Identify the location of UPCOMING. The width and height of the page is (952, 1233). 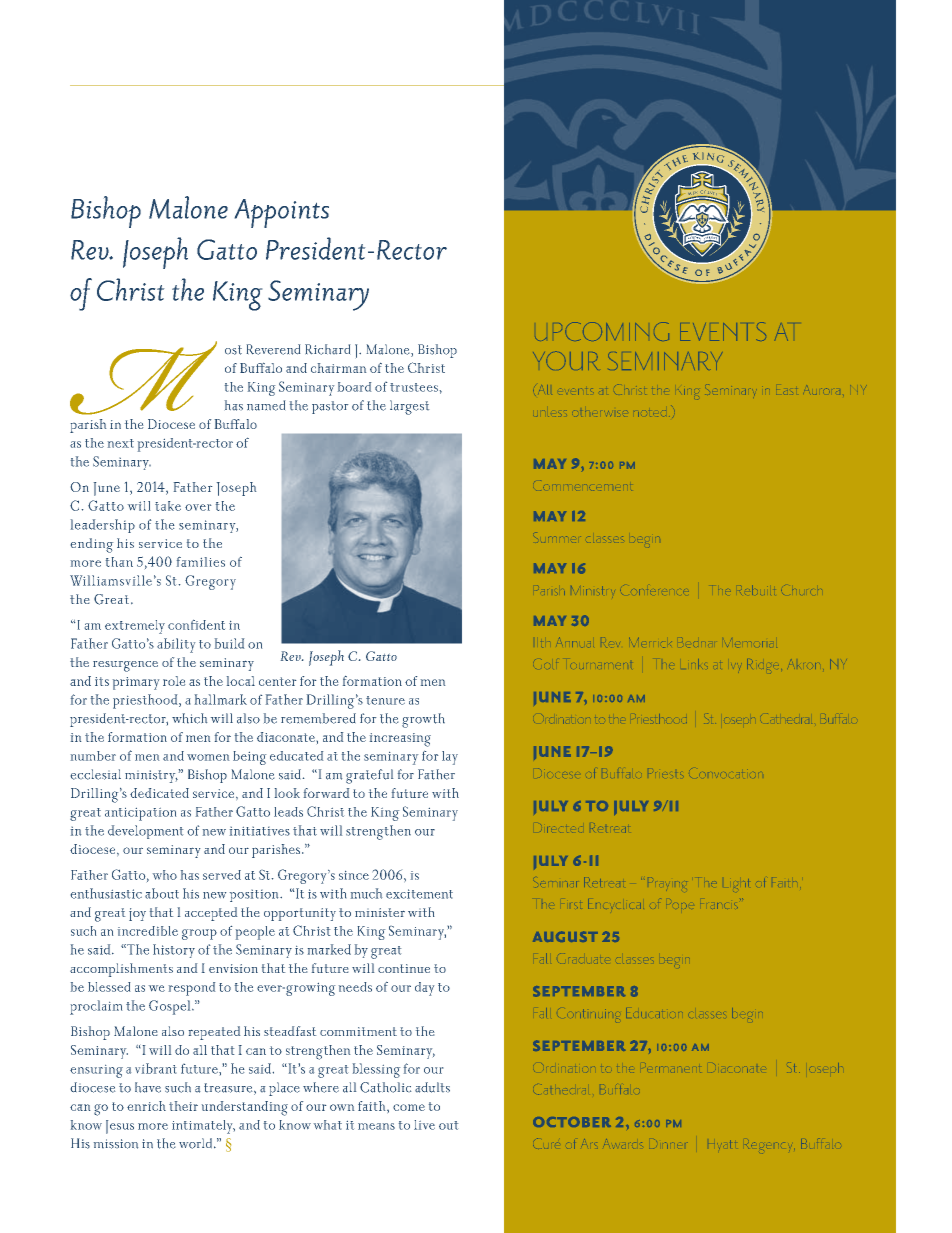
(602, 331).
